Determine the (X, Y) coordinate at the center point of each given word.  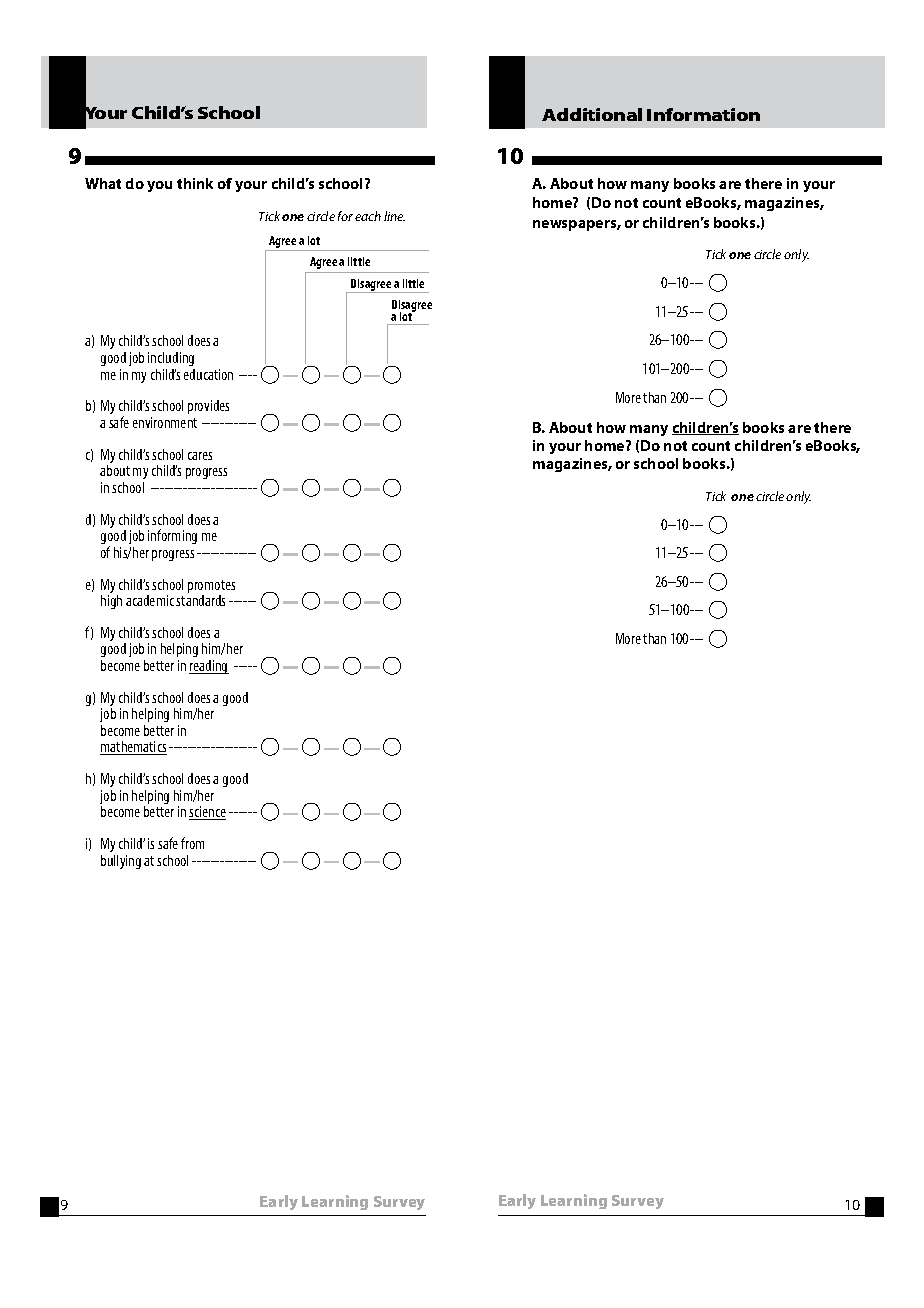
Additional (592, 114)
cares (200, 456)
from (192, 843)
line (394, 216)
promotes (211, 588)
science (207, 813)
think (195, 183)
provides (208, 407)
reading (209, 667)
